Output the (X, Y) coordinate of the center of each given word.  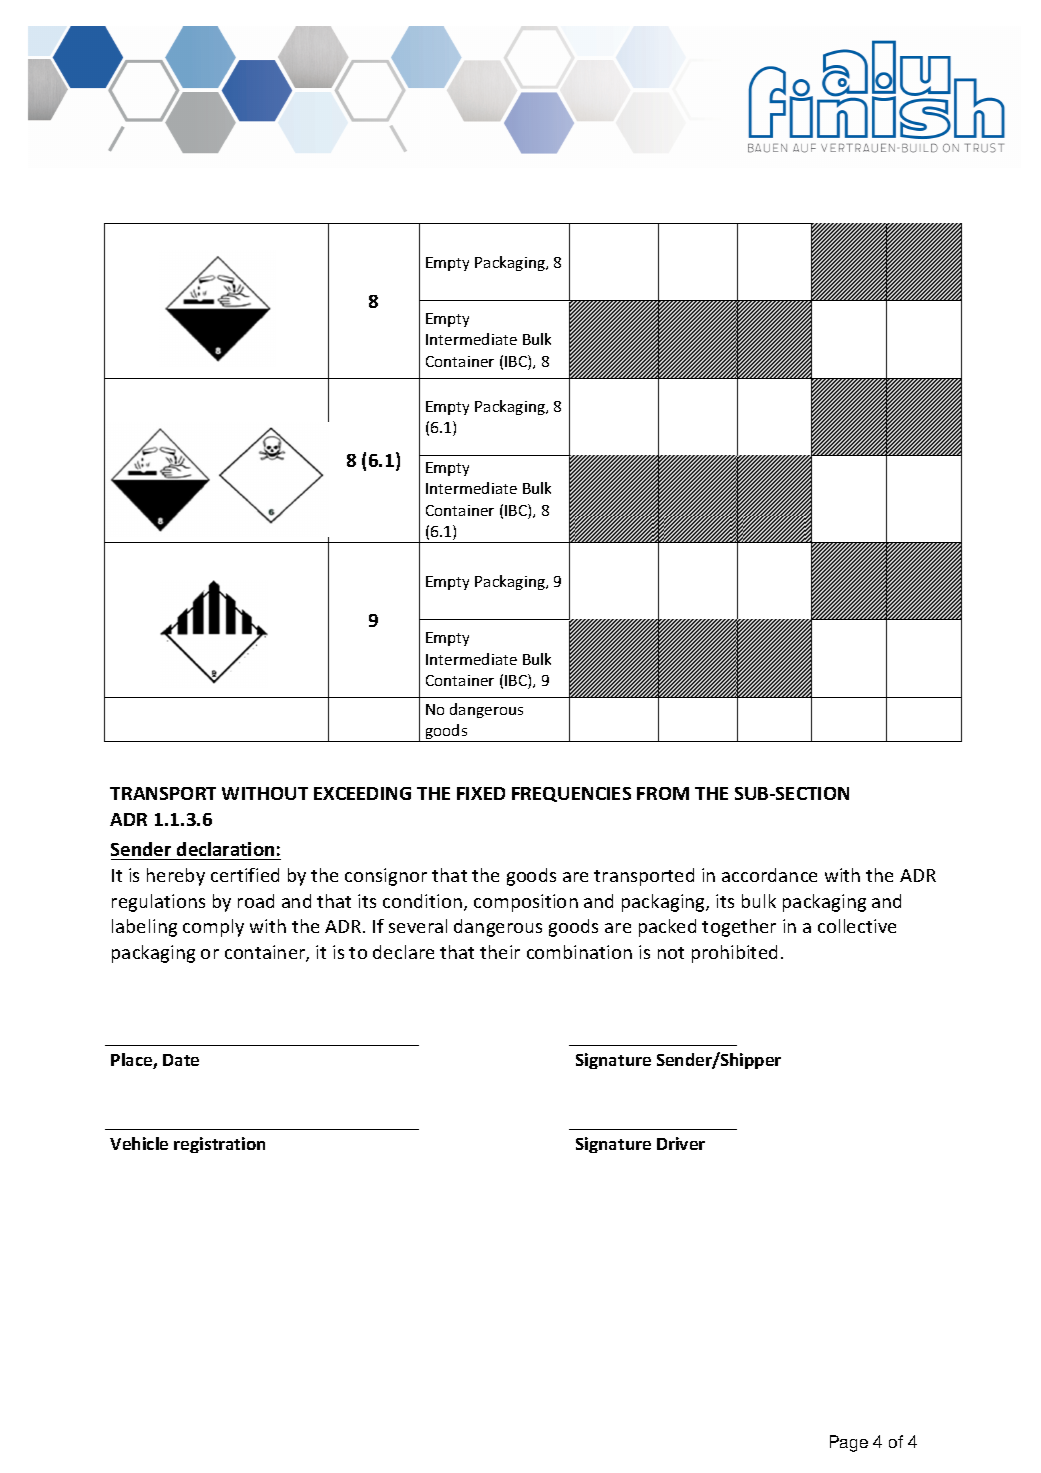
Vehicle (139, 1143)
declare (403, 952)
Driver (681, 1143)
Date (181, 1060)
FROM (663, 793)
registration (219, 1145)
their (500, 952)
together (739, 928)
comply (213, 928)
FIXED (481, 793)
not (671, 953)
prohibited (734, 954)
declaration (225, 849)
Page (849, 1443)
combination (579, 952)
